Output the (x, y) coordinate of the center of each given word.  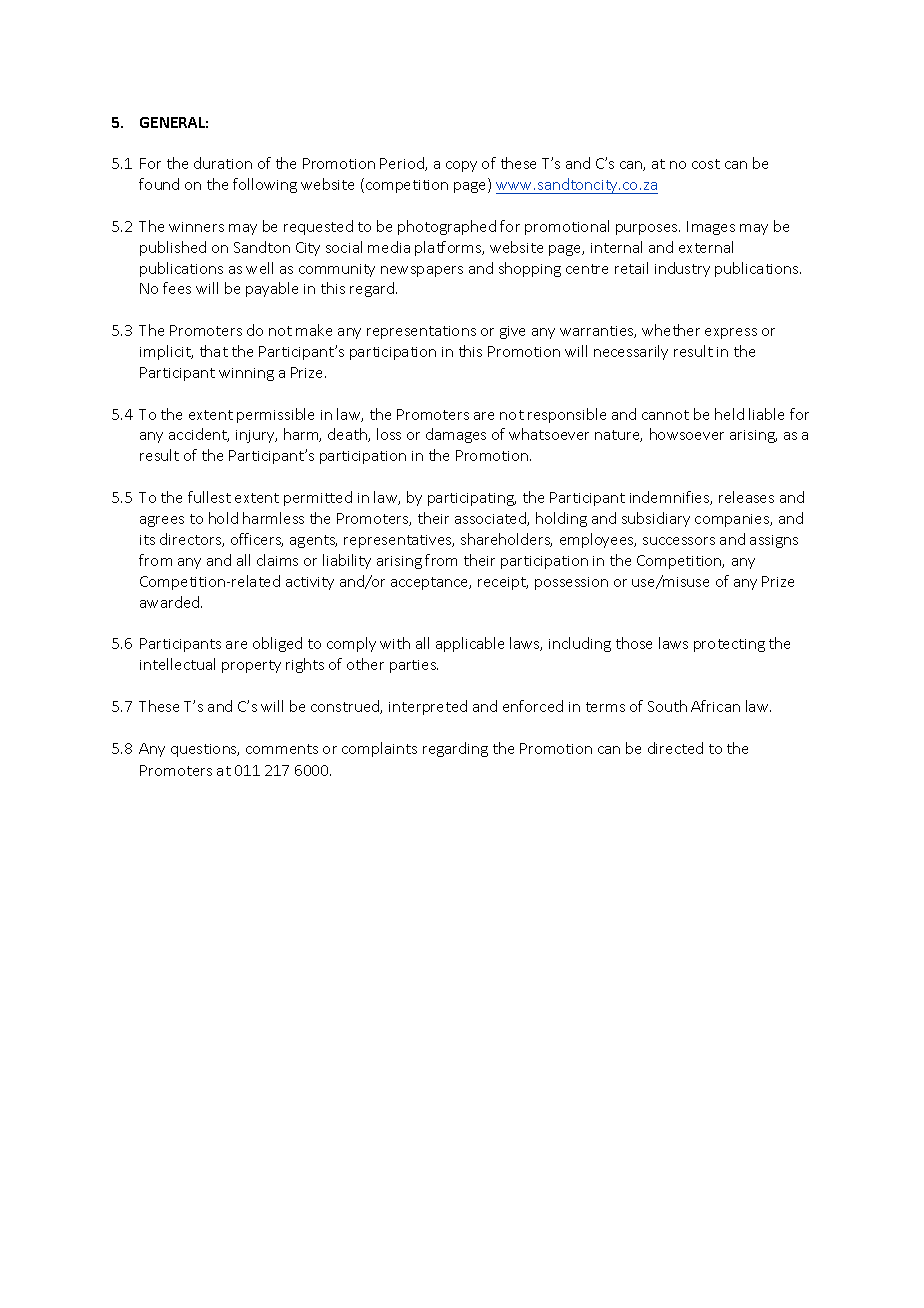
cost (706, 164)
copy (461, 166)
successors (679, 541)
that (214, 351)
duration (223, 163)
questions (205, 750)
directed (675, 748)
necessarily (631, 352)
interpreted (428, 707)
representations (421, 332)
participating (472, 499)
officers (257, 540)
